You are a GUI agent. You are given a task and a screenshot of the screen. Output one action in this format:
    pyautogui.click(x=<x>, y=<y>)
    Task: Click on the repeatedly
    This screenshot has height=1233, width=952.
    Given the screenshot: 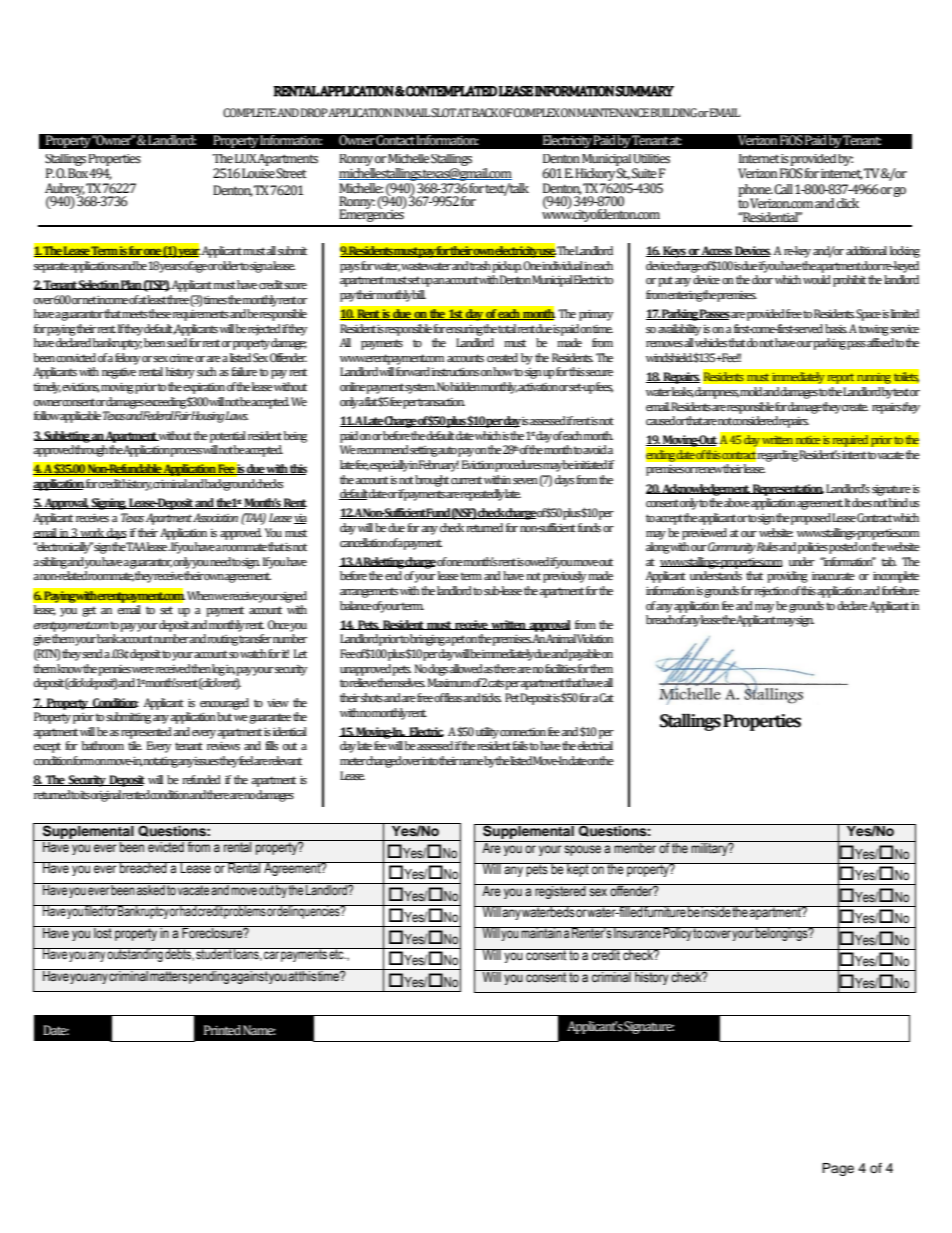 What is the action you would take?
    pyautogui.click(x=482, y=495)
